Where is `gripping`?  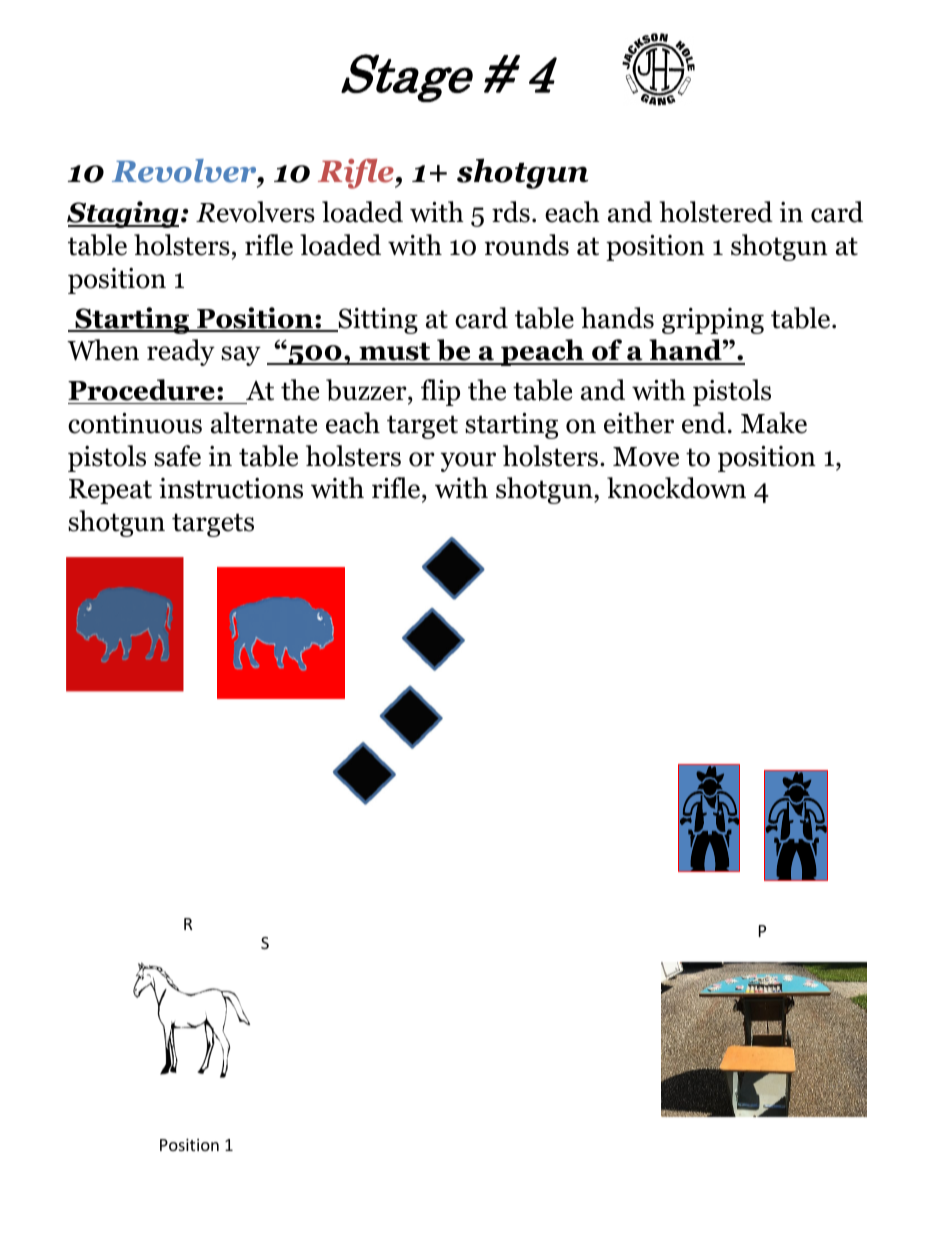
gripping is located at coordinates (713, 321).
